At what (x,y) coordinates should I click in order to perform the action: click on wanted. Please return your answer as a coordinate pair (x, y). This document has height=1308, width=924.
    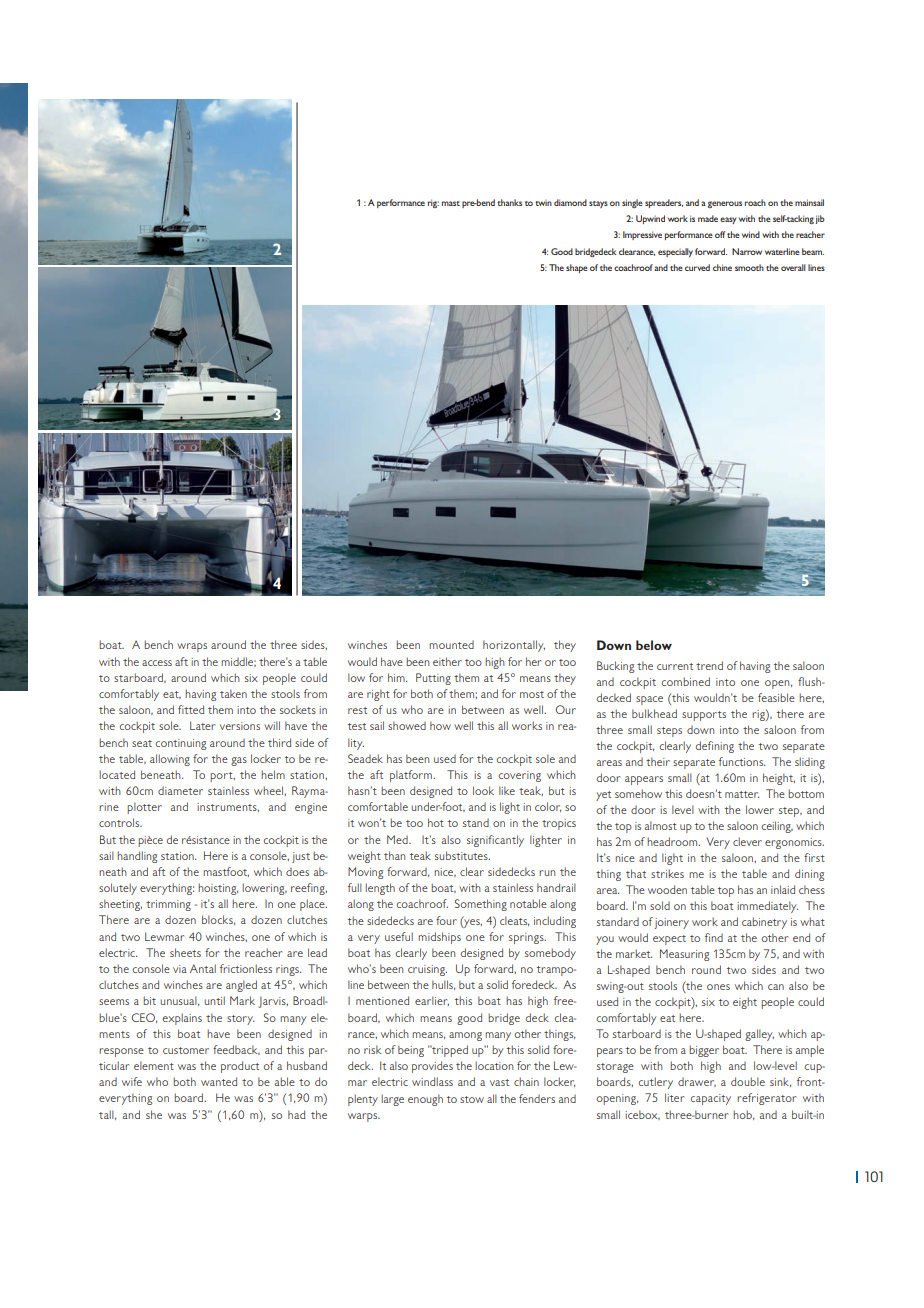
    Looking at the image, I should click on (219, 1081).
